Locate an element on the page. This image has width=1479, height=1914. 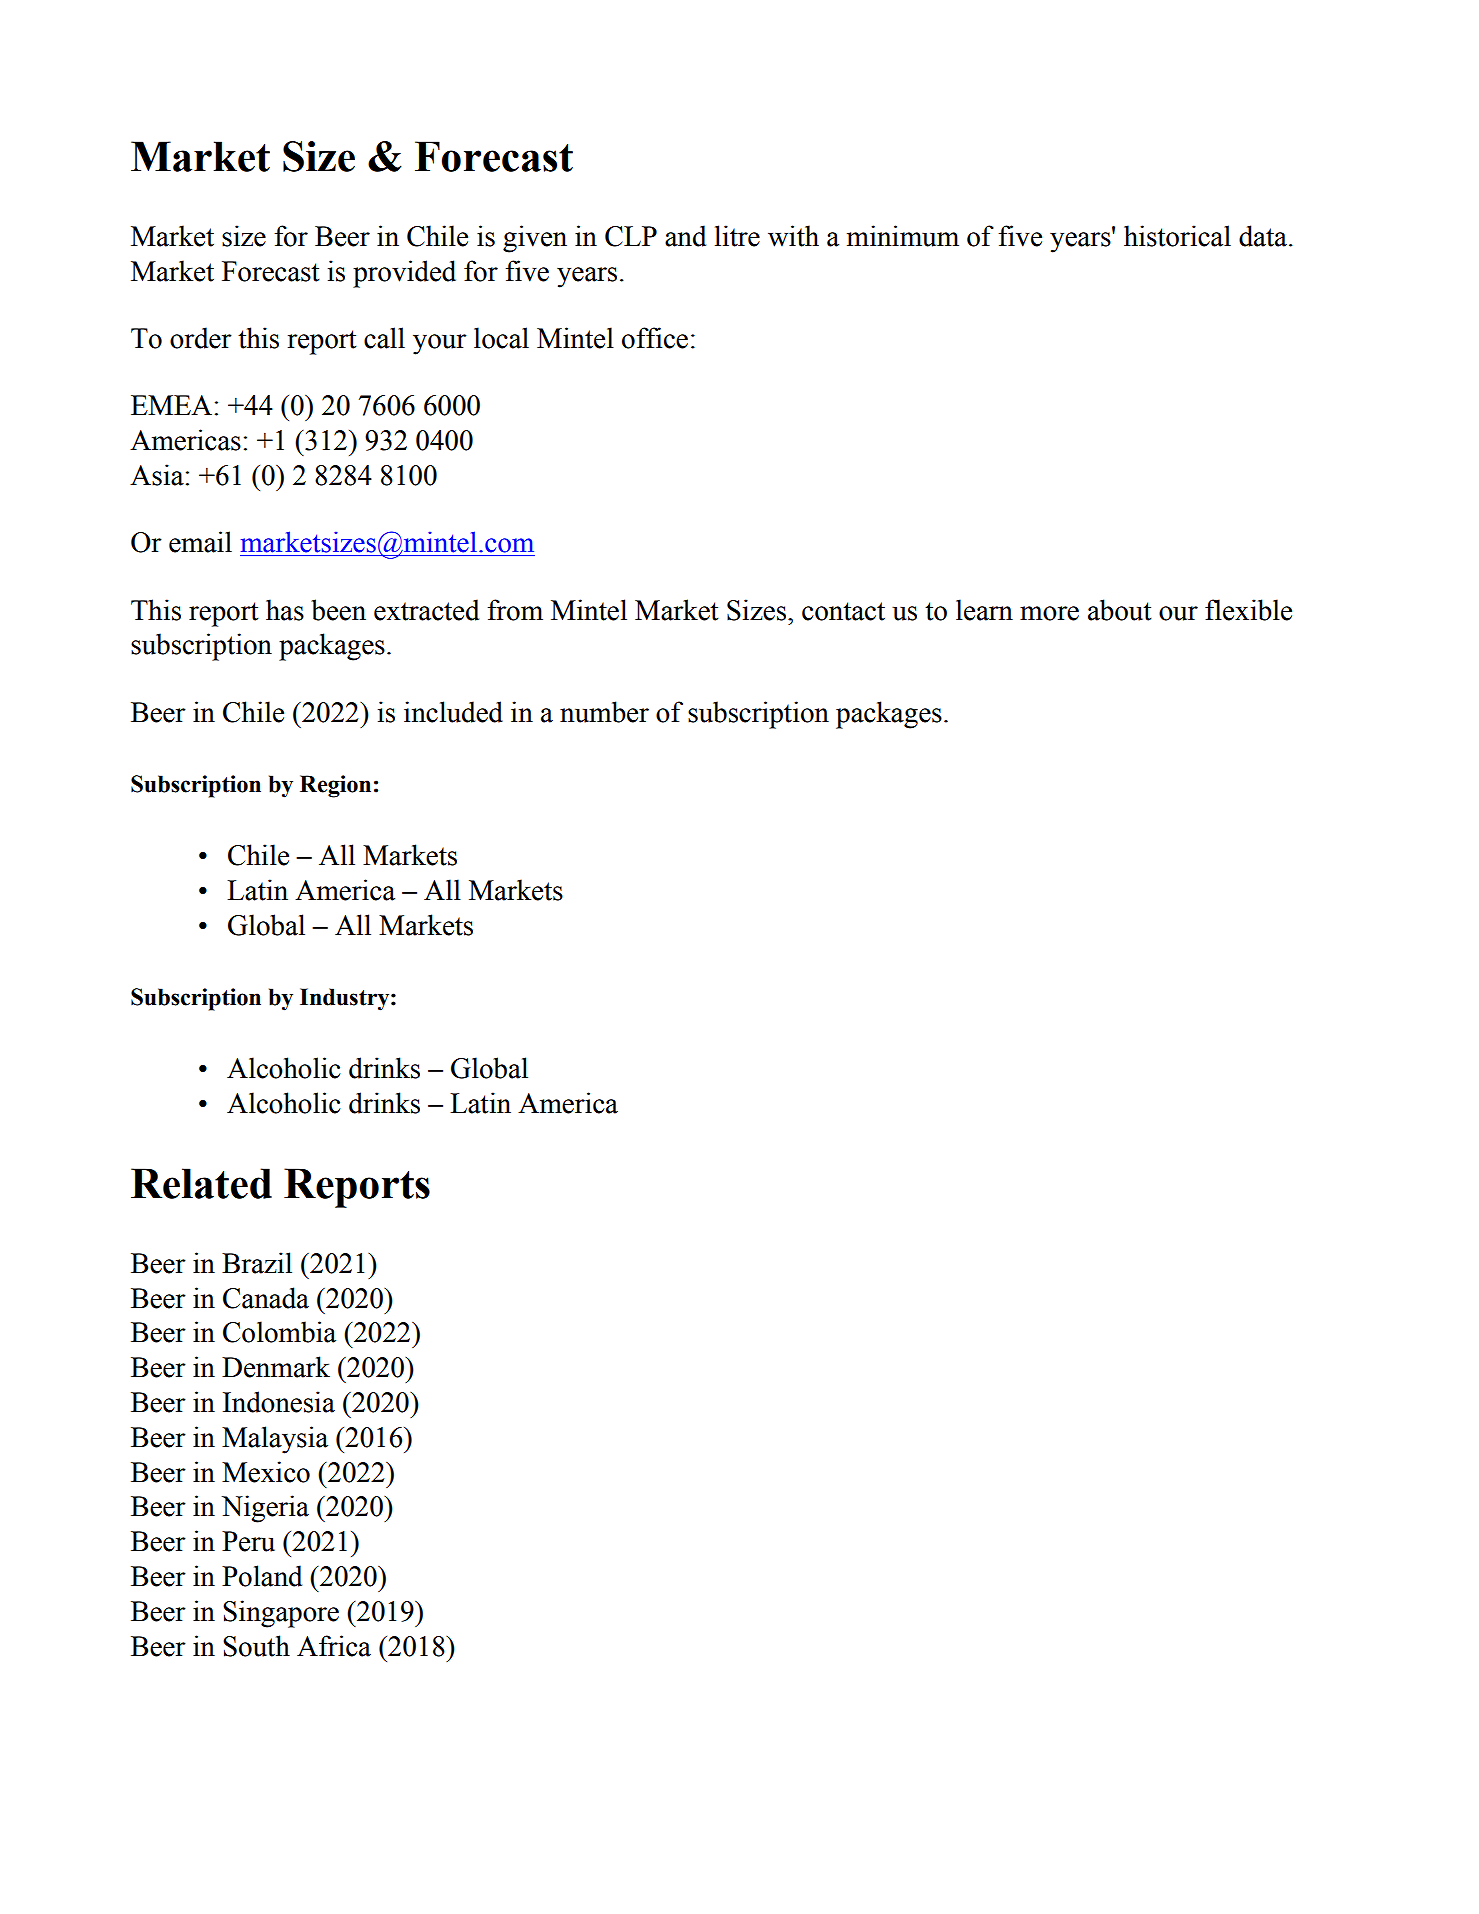
more is located at coordinates (1049, 613).
